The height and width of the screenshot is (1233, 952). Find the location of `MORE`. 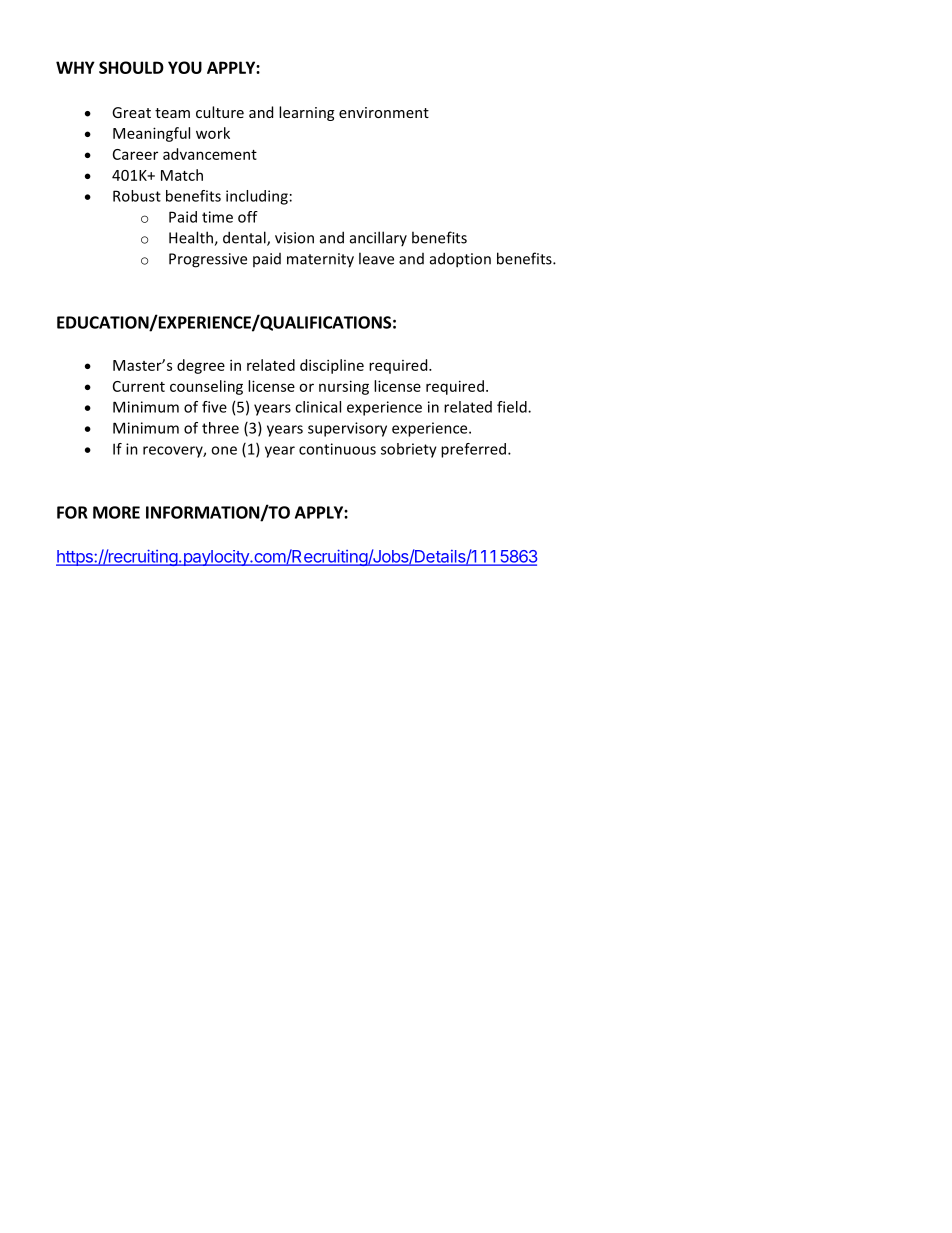

MORE is located at coordinates (116, 512).
